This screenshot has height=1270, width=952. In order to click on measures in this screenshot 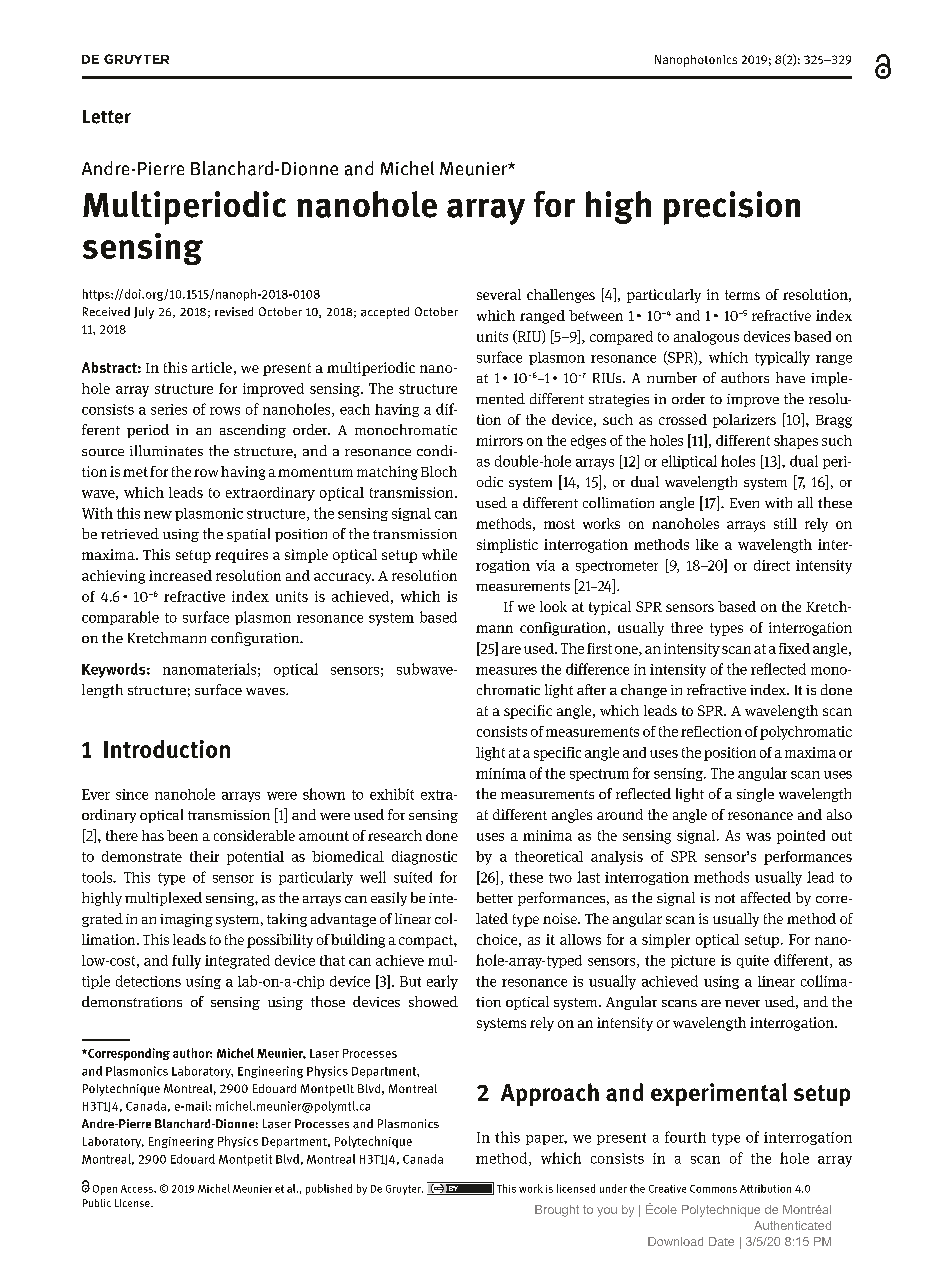, I will do `click(506, 671)`.
